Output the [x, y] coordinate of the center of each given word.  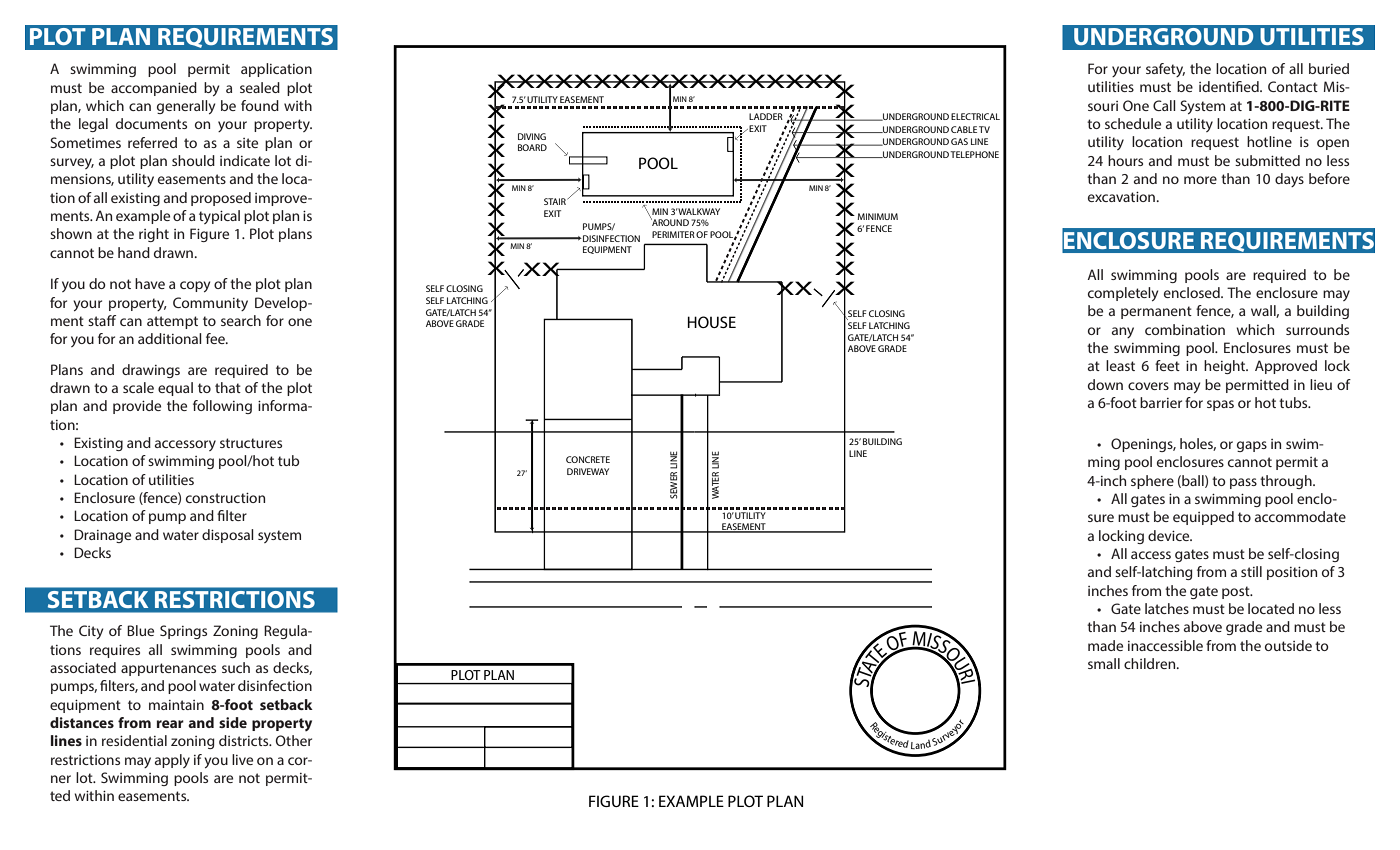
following [222, 407]
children [1151, 663]
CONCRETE [588, 459]
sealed [260, 87]
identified [1230, 86]
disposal [228, 536]
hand [134, 252]
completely [1123, 294]
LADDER [766, 116]
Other [294, 740]
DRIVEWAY [588, 471]
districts [245, 740]
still [1251, 571]
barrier [1161, 402]
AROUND [669, 221]
